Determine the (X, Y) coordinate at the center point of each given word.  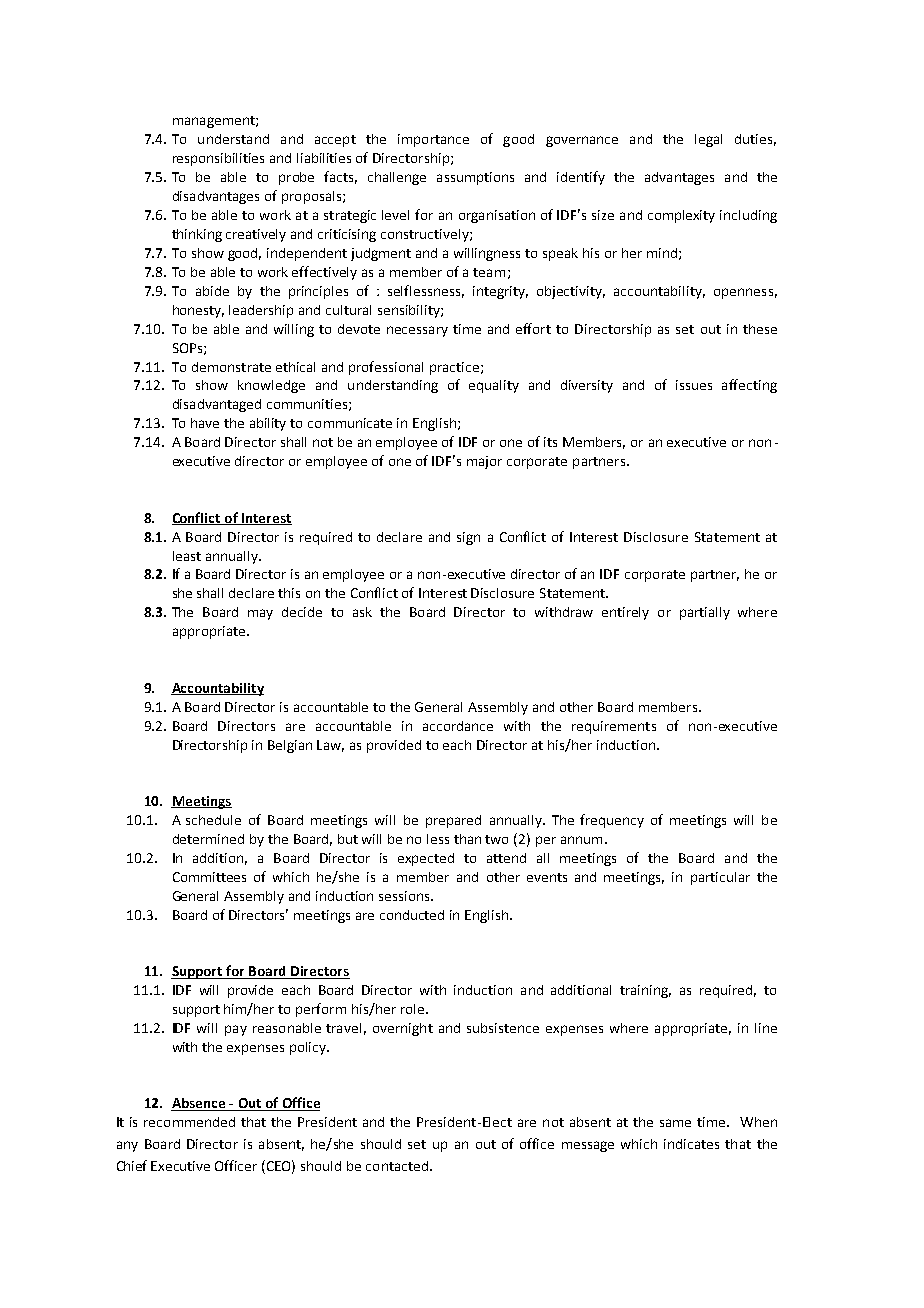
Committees (209, 877)
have (205, 423)
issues (694, 385)
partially (705, 613)
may (260, 614)
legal (708, 140)
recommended (189, 1122)
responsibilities (218, 159)
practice (454, 368)
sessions (405, 896)
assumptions (475, 178)
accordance (458, 726)
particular (720, 878)
